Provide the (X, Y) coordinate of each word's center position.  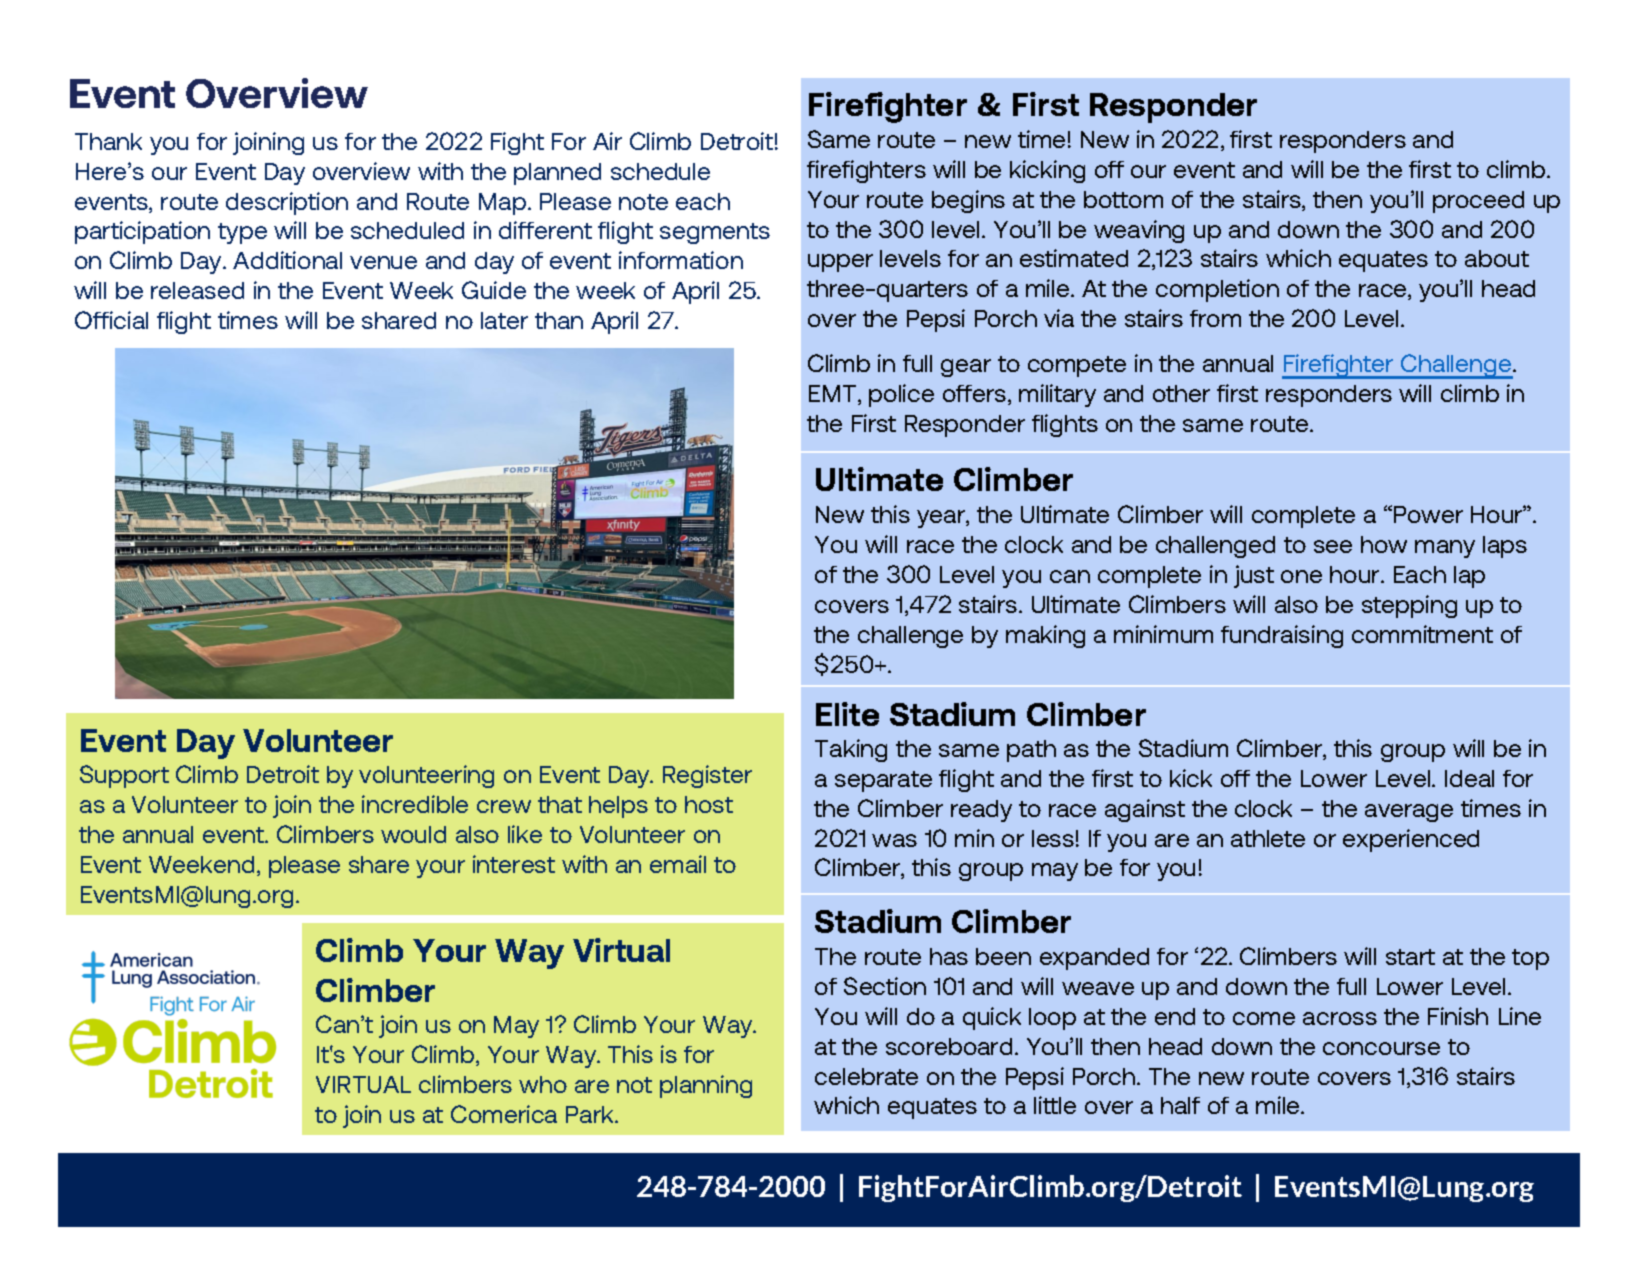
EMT (834, 395)
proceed (1478, 202)
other (1181, 393)
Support (124, 776)
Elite (847, 714)
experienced (1411, 840)
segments (715, 233)
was (894, 840)
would (413, 834)
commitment (1422, 634)
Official (111, 320)
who (543, 1084)
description (287, 203)
